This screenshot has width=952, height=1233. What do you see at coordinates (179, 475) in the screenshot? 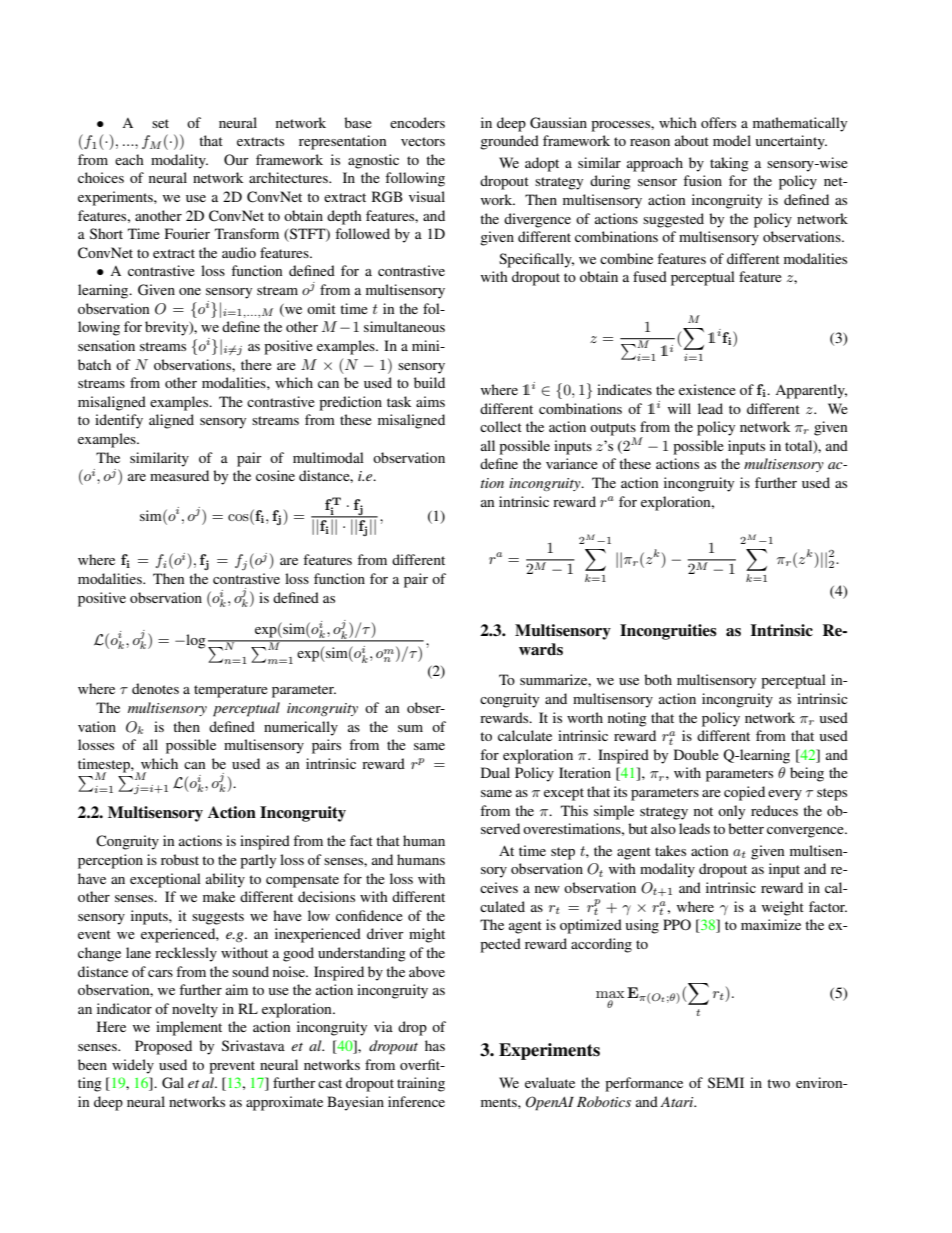
I see `measured` at bounding box center [179, 475].
